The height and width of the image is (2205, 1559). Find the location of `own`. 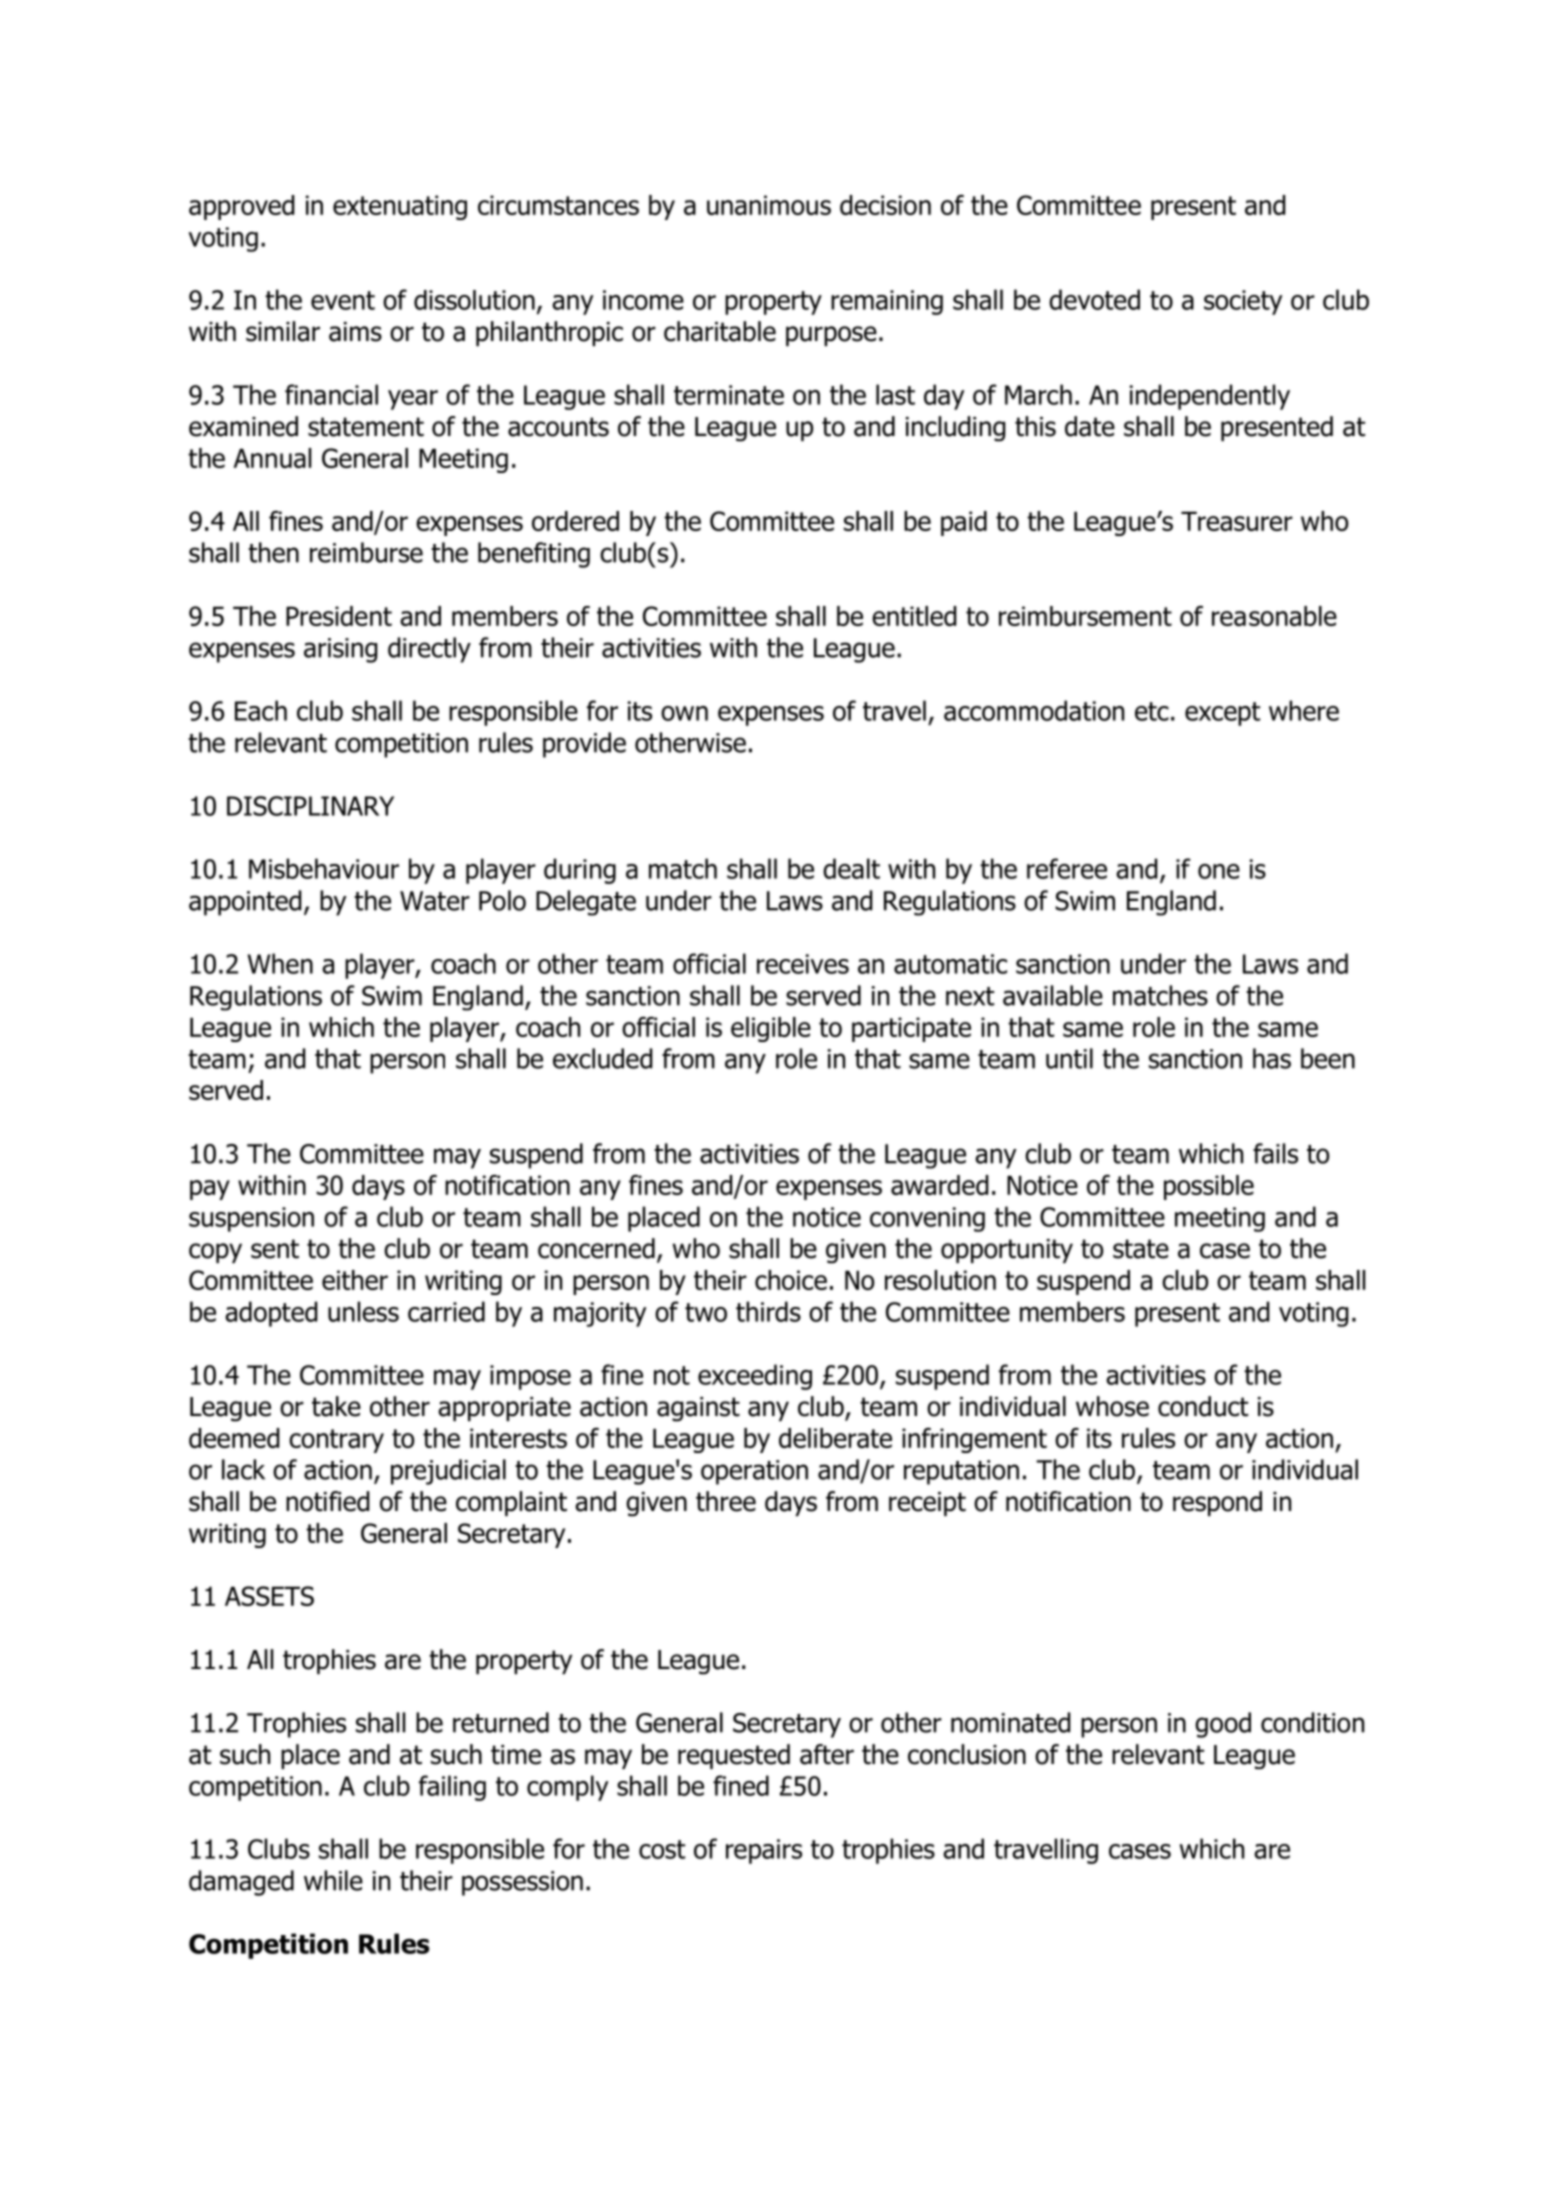

own is located at coordinates (684, 713).
